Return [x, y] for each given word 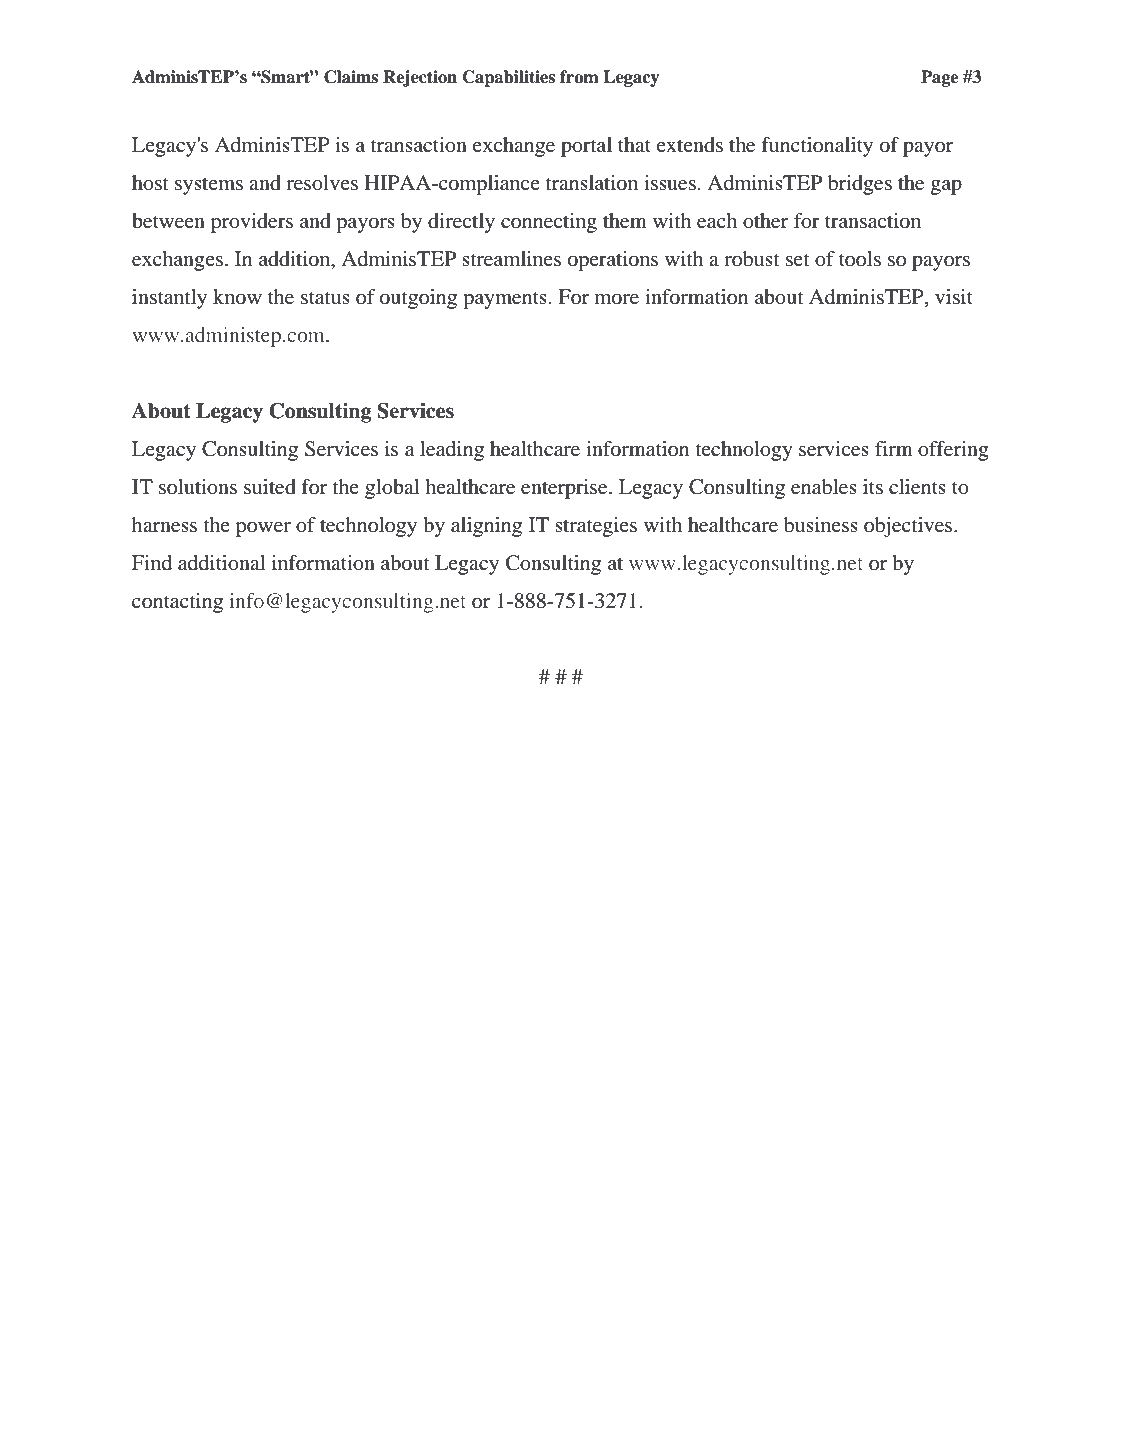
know [237, 297]
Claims [351, 77]
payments [505, 300]
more [617, 299]
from [579, 77]
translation [591, 183]
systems [209, 186]
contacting [177, 603]
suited [270, 487]
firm [894, 448]
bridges [860, 185]
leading [452, 451]
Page [939, 78]
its [873, 486]
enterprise [565, 489]
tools [860, 258]
